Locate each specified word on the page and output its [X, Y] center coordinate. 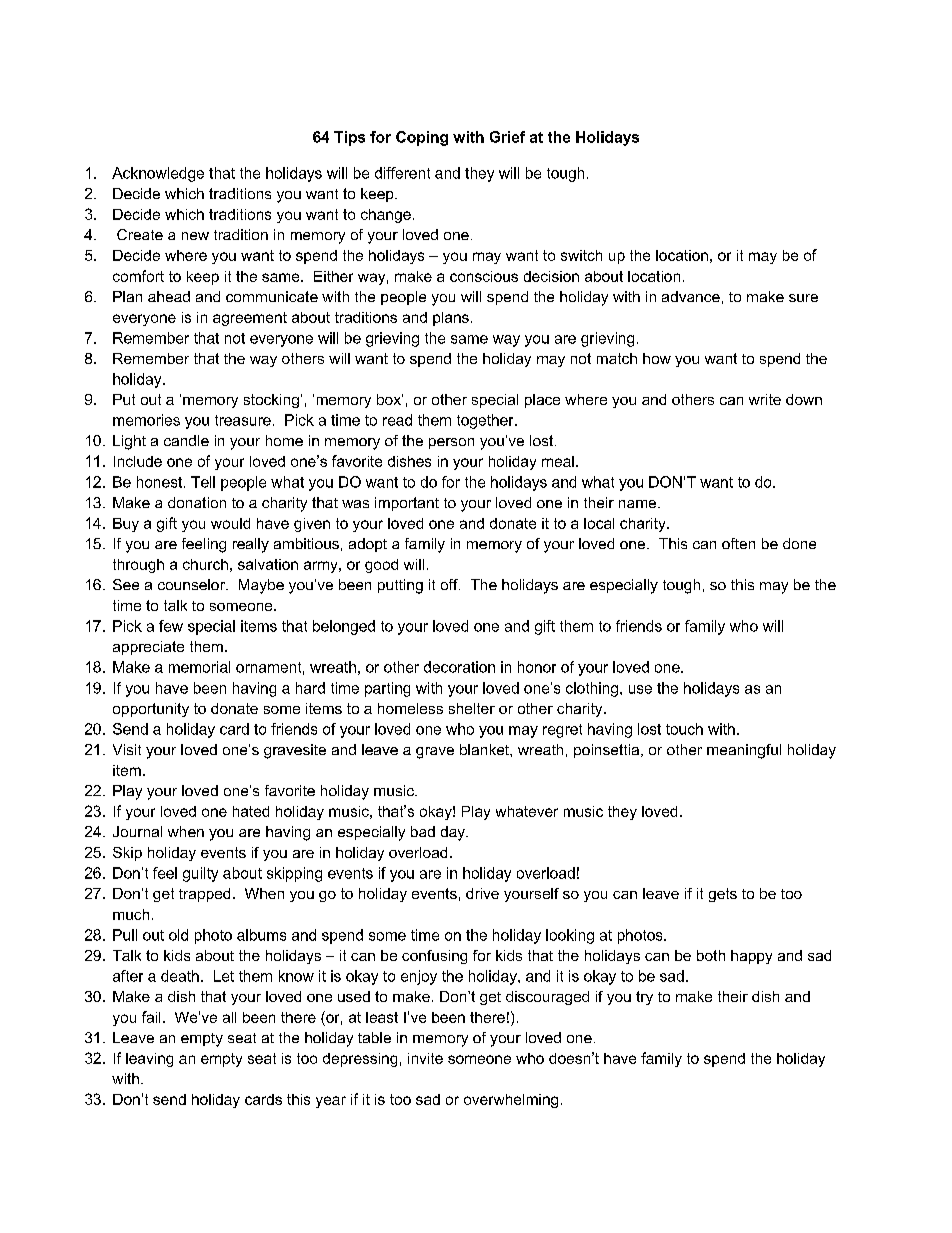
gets [723, 895]
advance [691, 296]
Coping [422, 138]
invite [425, 1058]
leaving [149, 1060]
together [486, 421]
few [171, 626]
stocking [271, 401]
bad [423, 831]
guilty [200, 874]
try [644, 998]
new [195, 236]
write [765, 399]
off [450, 584]
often [738, 543]
